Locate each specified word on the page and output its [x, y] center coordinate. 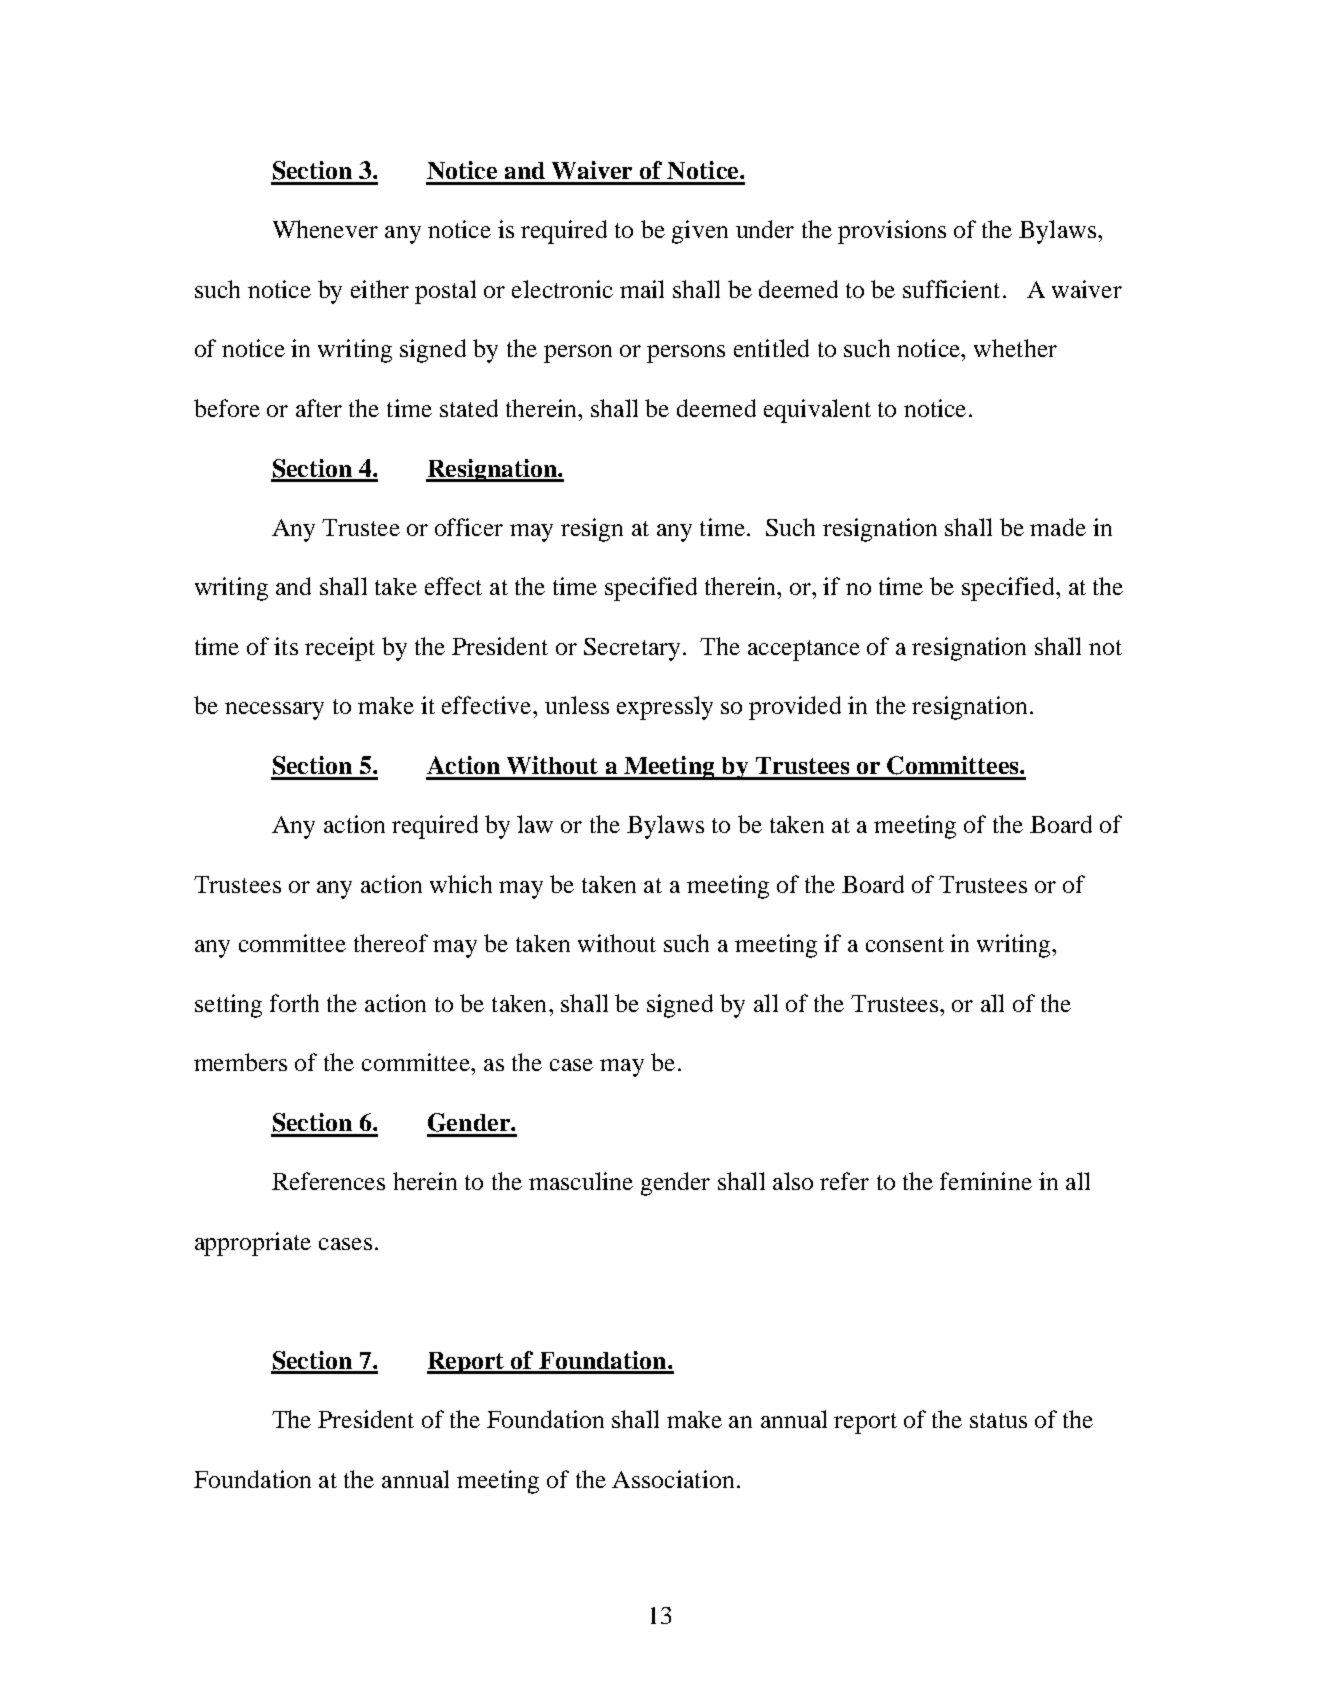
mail [642, 289]
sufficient [951, 289]
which [461, 884]
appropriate [253, 1244]
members [240, 1062]
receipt [340, 649]
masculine [581, 1181]
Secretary [632, 649]
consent [905, 944]
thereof [391, 943]
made [1058, 527]
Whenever [325, 229]
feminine [986, 1181]
